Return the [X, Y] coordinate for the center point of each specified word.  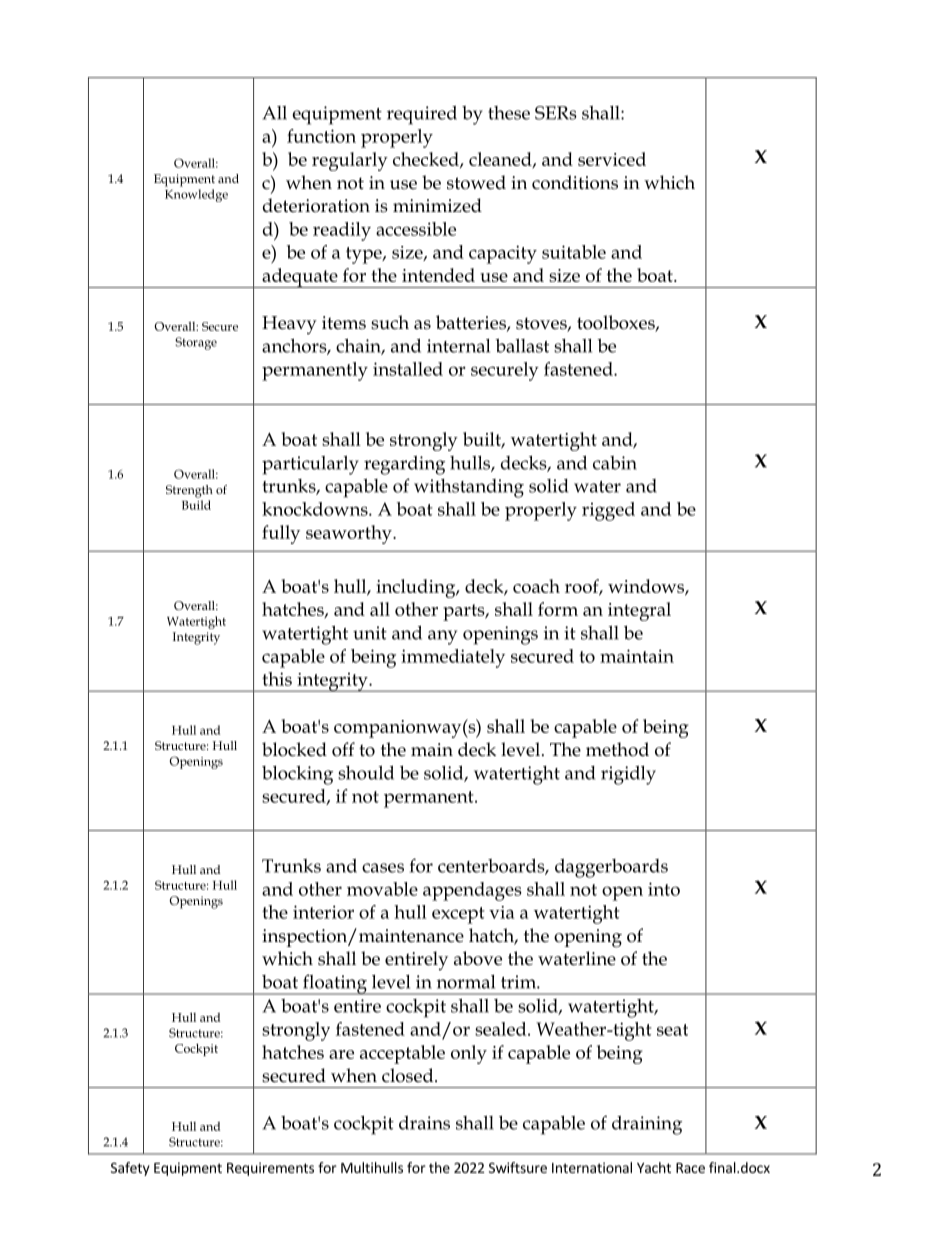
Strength [189, 491]
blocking [297, 775]
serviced [612, 159]
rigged [608, 511]
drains [424, 1122]
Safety [130, 1169]
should [366, 772]
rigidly [628, 775]
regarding [404, 465]
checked [427, 160]
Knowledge [196, 195]
